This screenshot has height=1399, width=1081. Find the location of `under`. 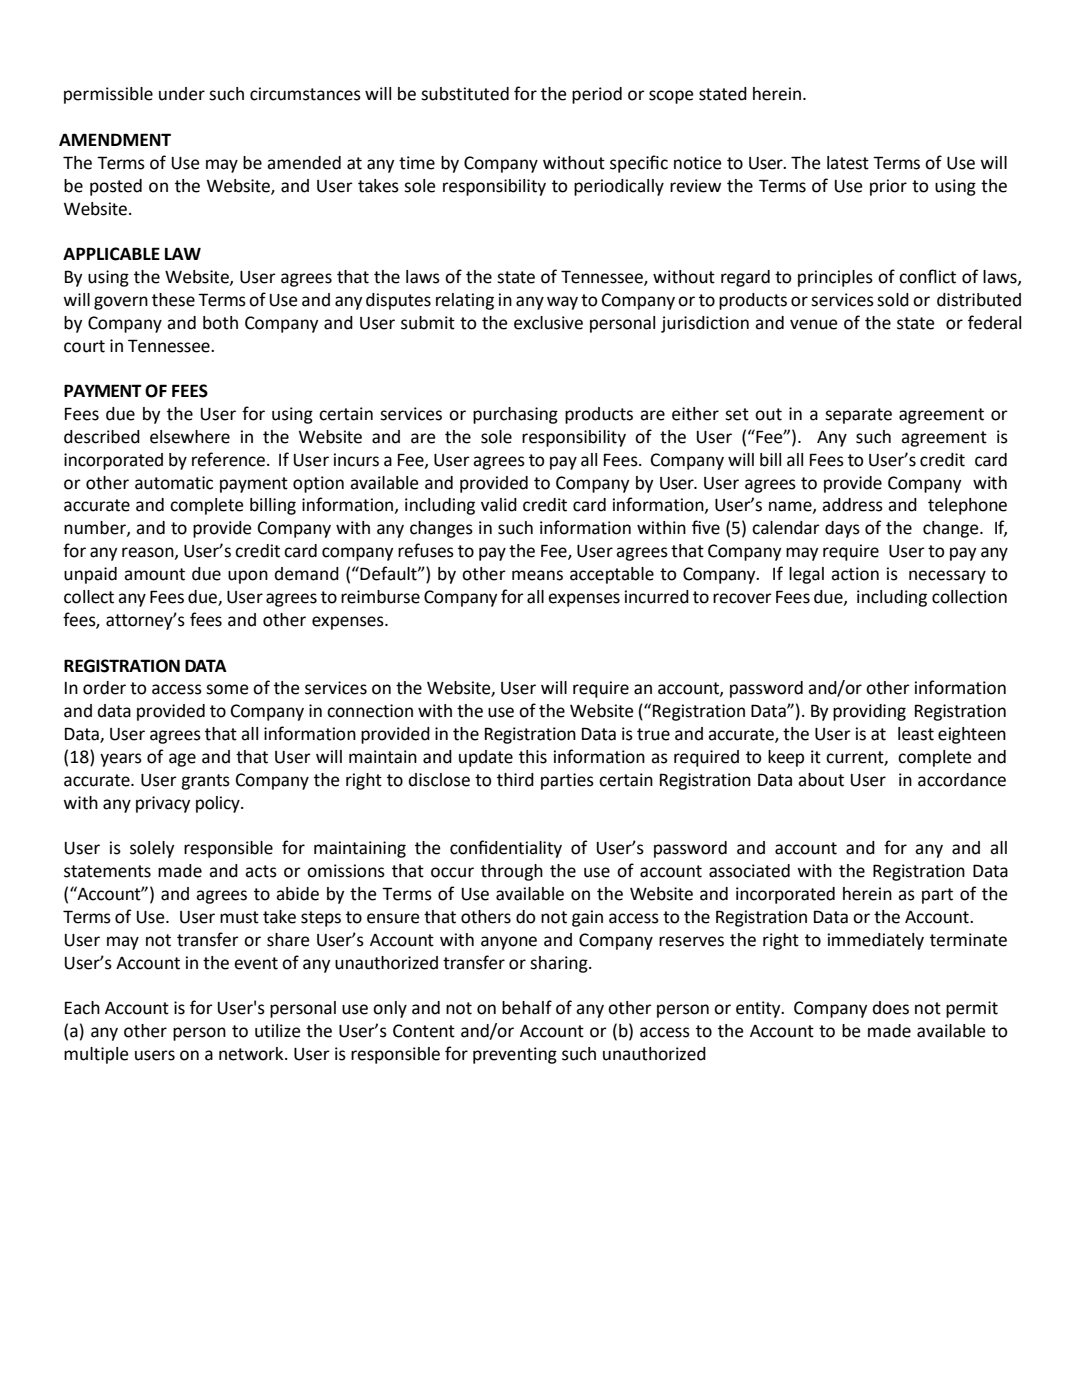

under is located at coordinates (182, 94).
